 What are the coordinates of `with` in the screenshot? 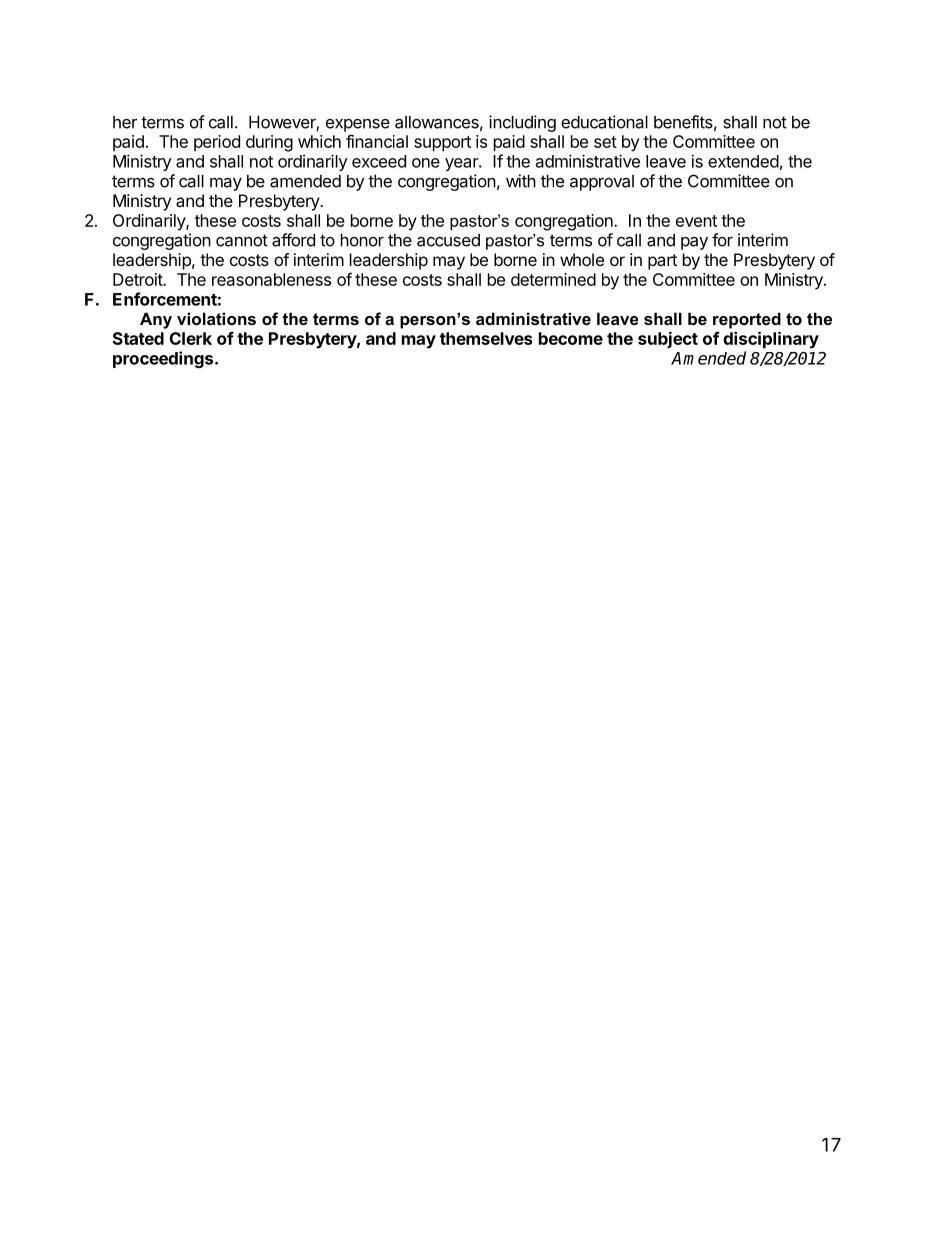 It's located at (521, 181).
